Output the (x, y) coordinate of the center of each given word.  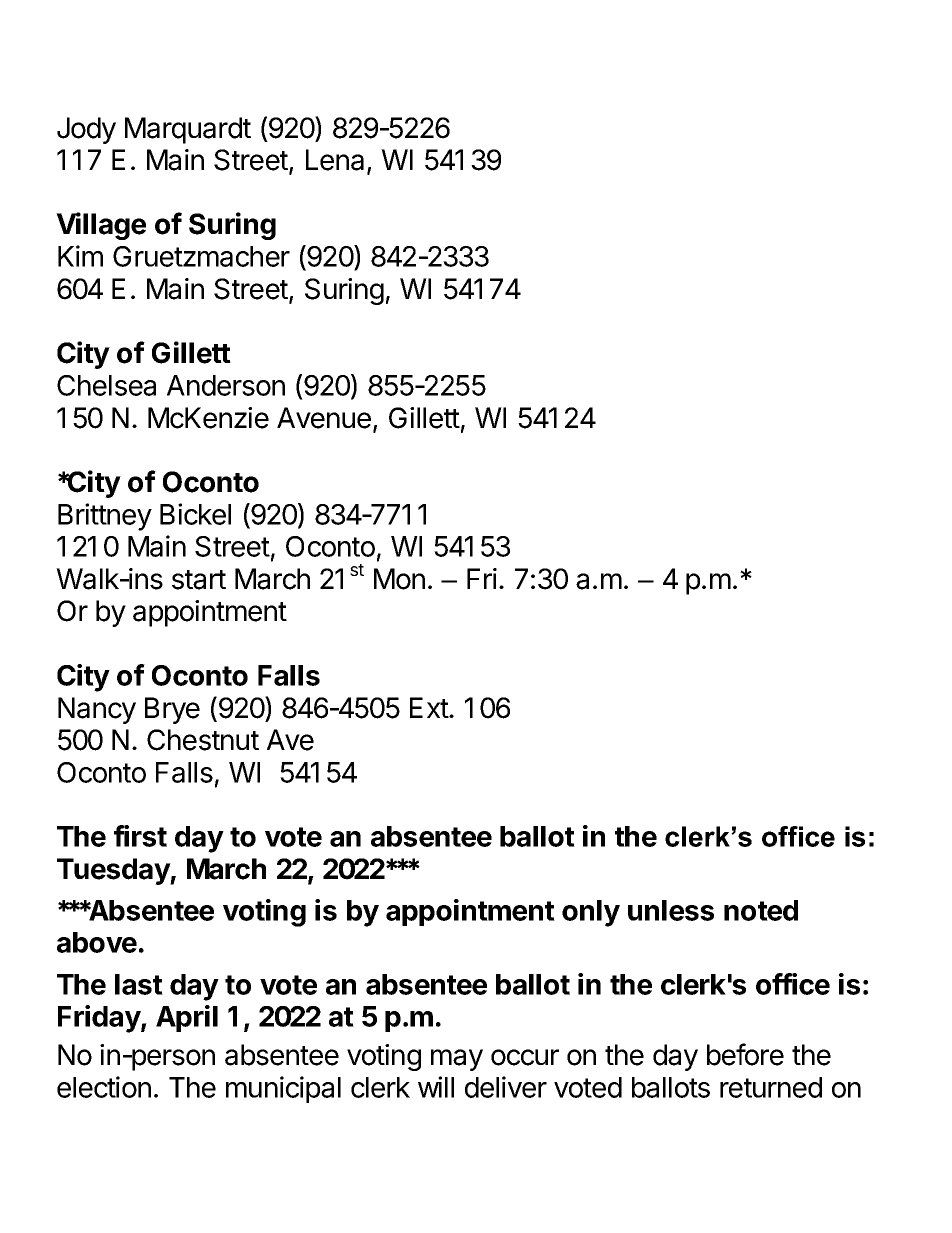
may (457, 1060)
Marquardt (188, 130)
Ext (430, 707)
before (745, 1054)
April (187, 1018)
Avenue (324, 418)
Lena (337, 161)
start (199, 580)
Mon (399, 579)
